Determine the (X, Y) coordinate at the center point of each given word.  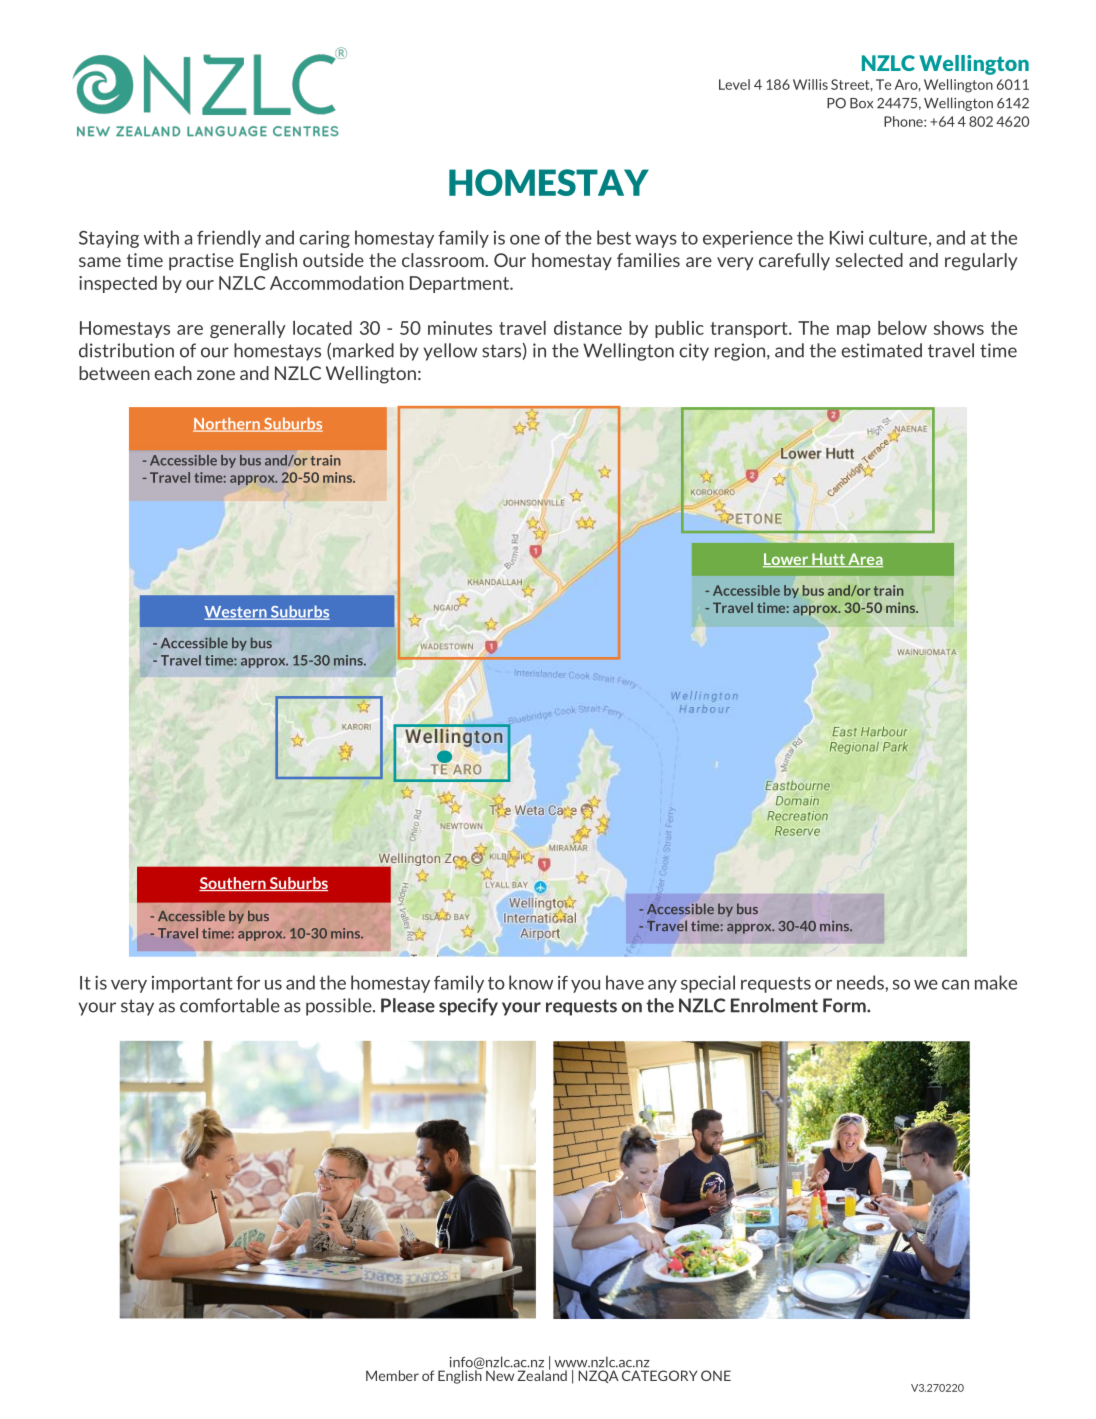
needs (861, 982)
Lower (787, 560)
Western (236, 613)
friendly (229, 239)
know (531, 982)
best (614, 237)
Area (864, 560)
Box (861, 103)
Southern (233, 884)
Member (392, 1375)
